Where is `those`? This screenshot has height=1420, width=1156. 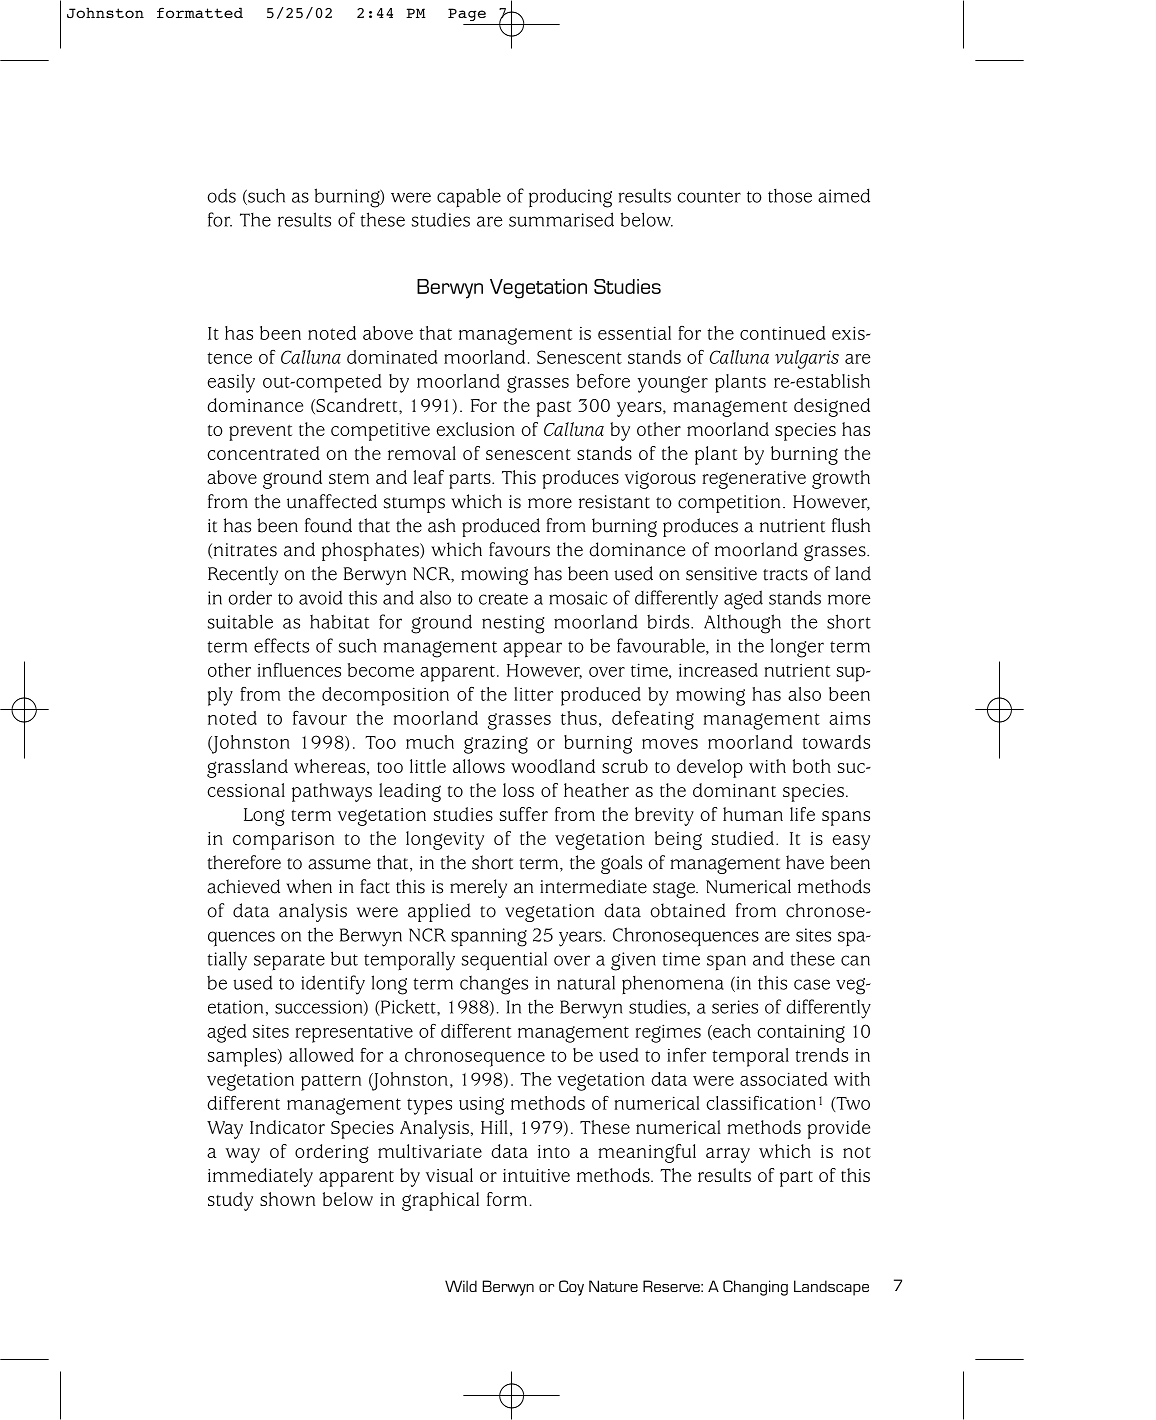
those is located at coordinates (790, 196).
